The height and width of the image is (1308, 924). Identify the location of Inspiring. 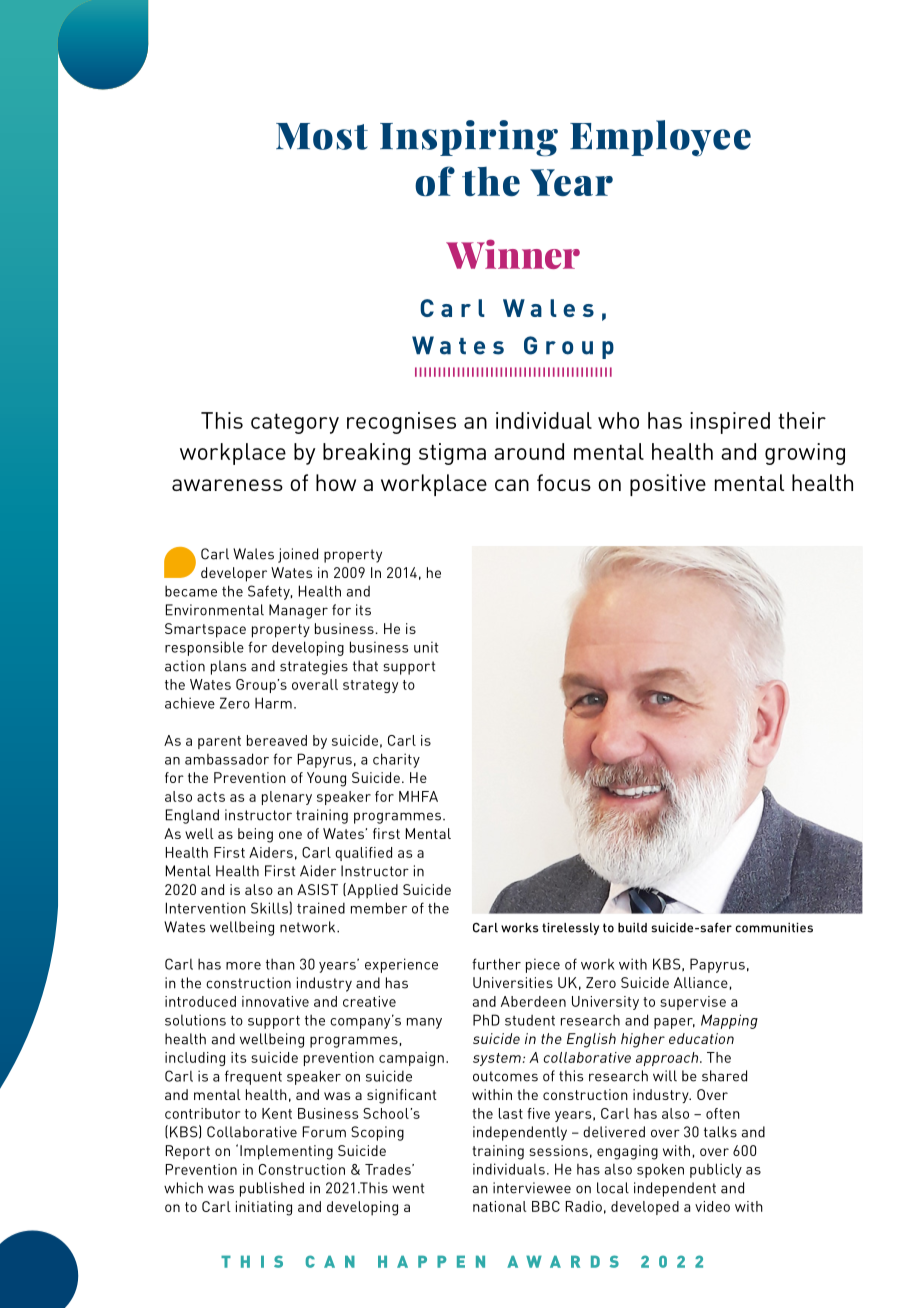
(469, 138).
